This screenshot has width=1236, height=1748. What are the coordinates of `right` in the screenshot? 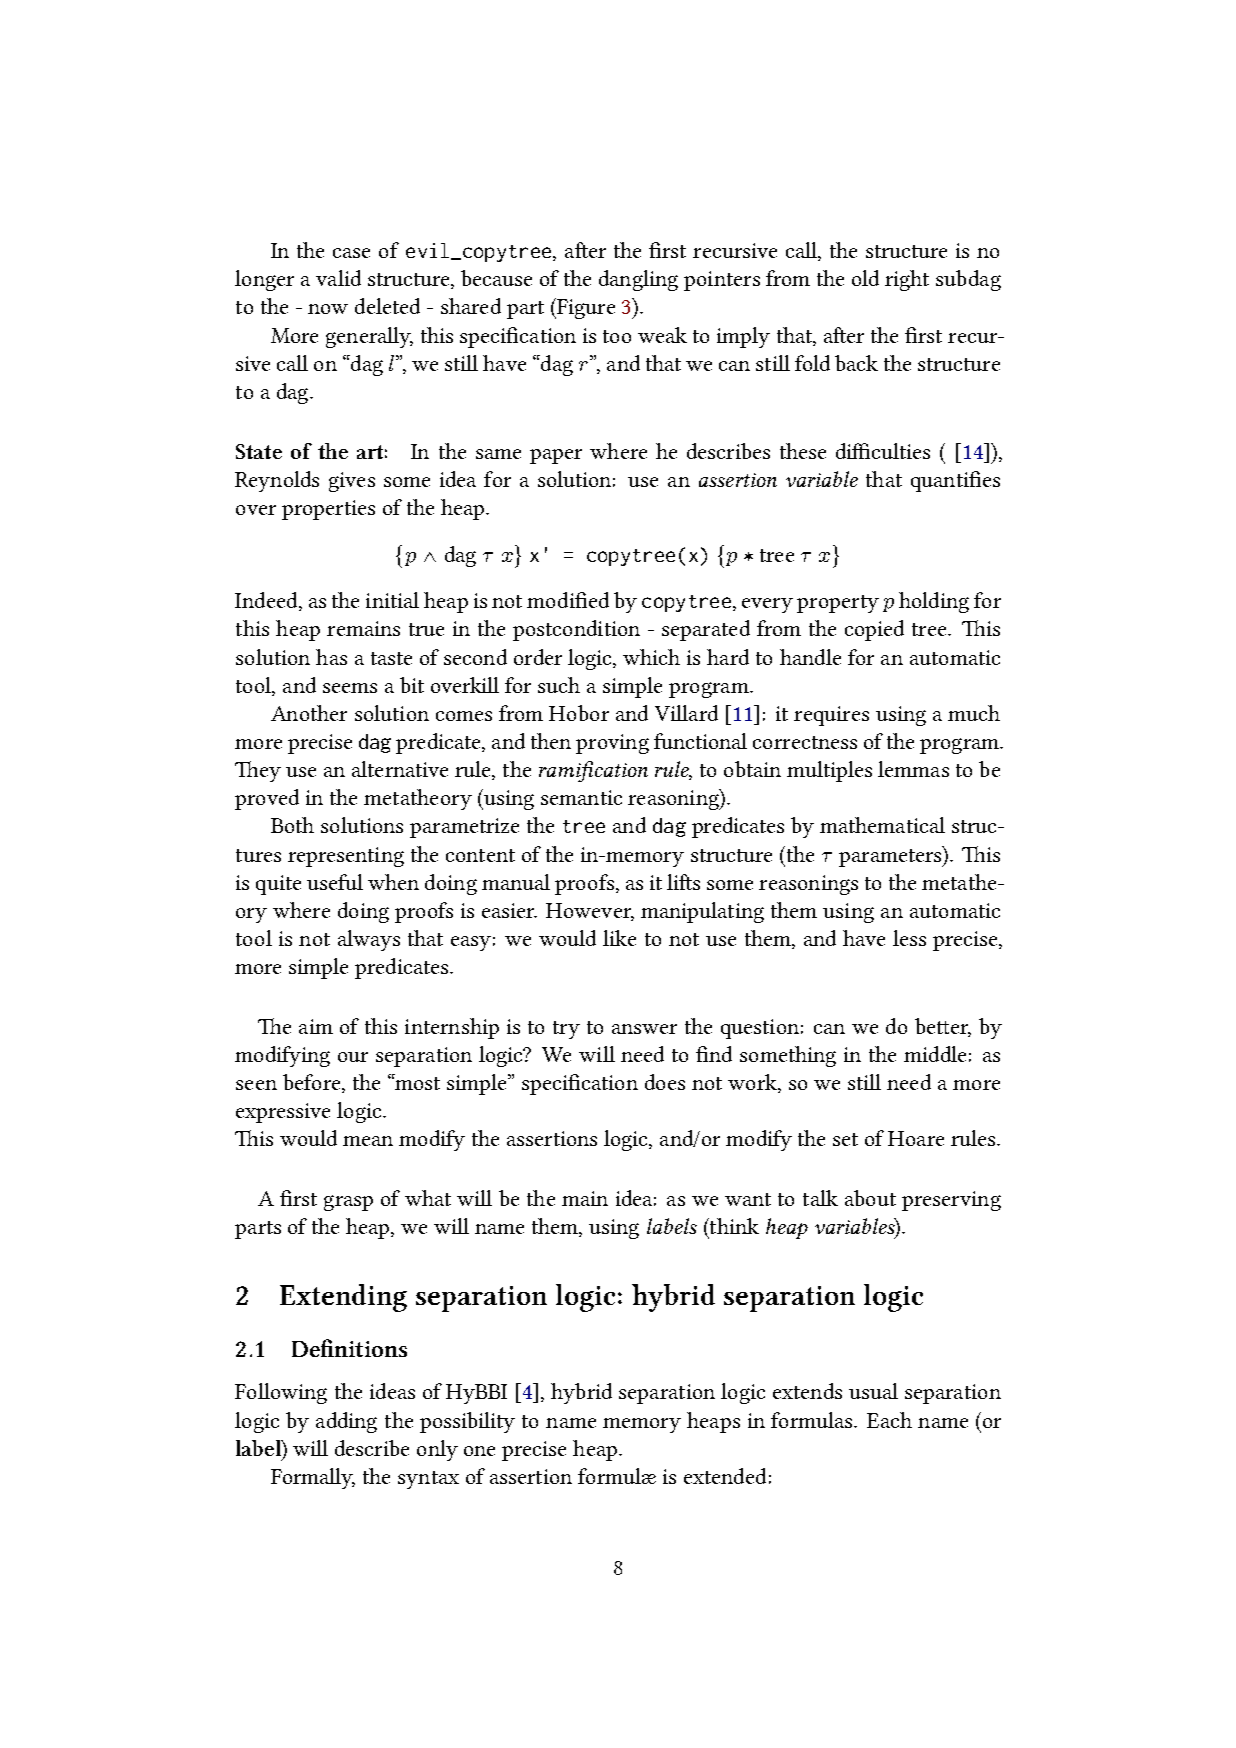 It's located at (907, 280).
